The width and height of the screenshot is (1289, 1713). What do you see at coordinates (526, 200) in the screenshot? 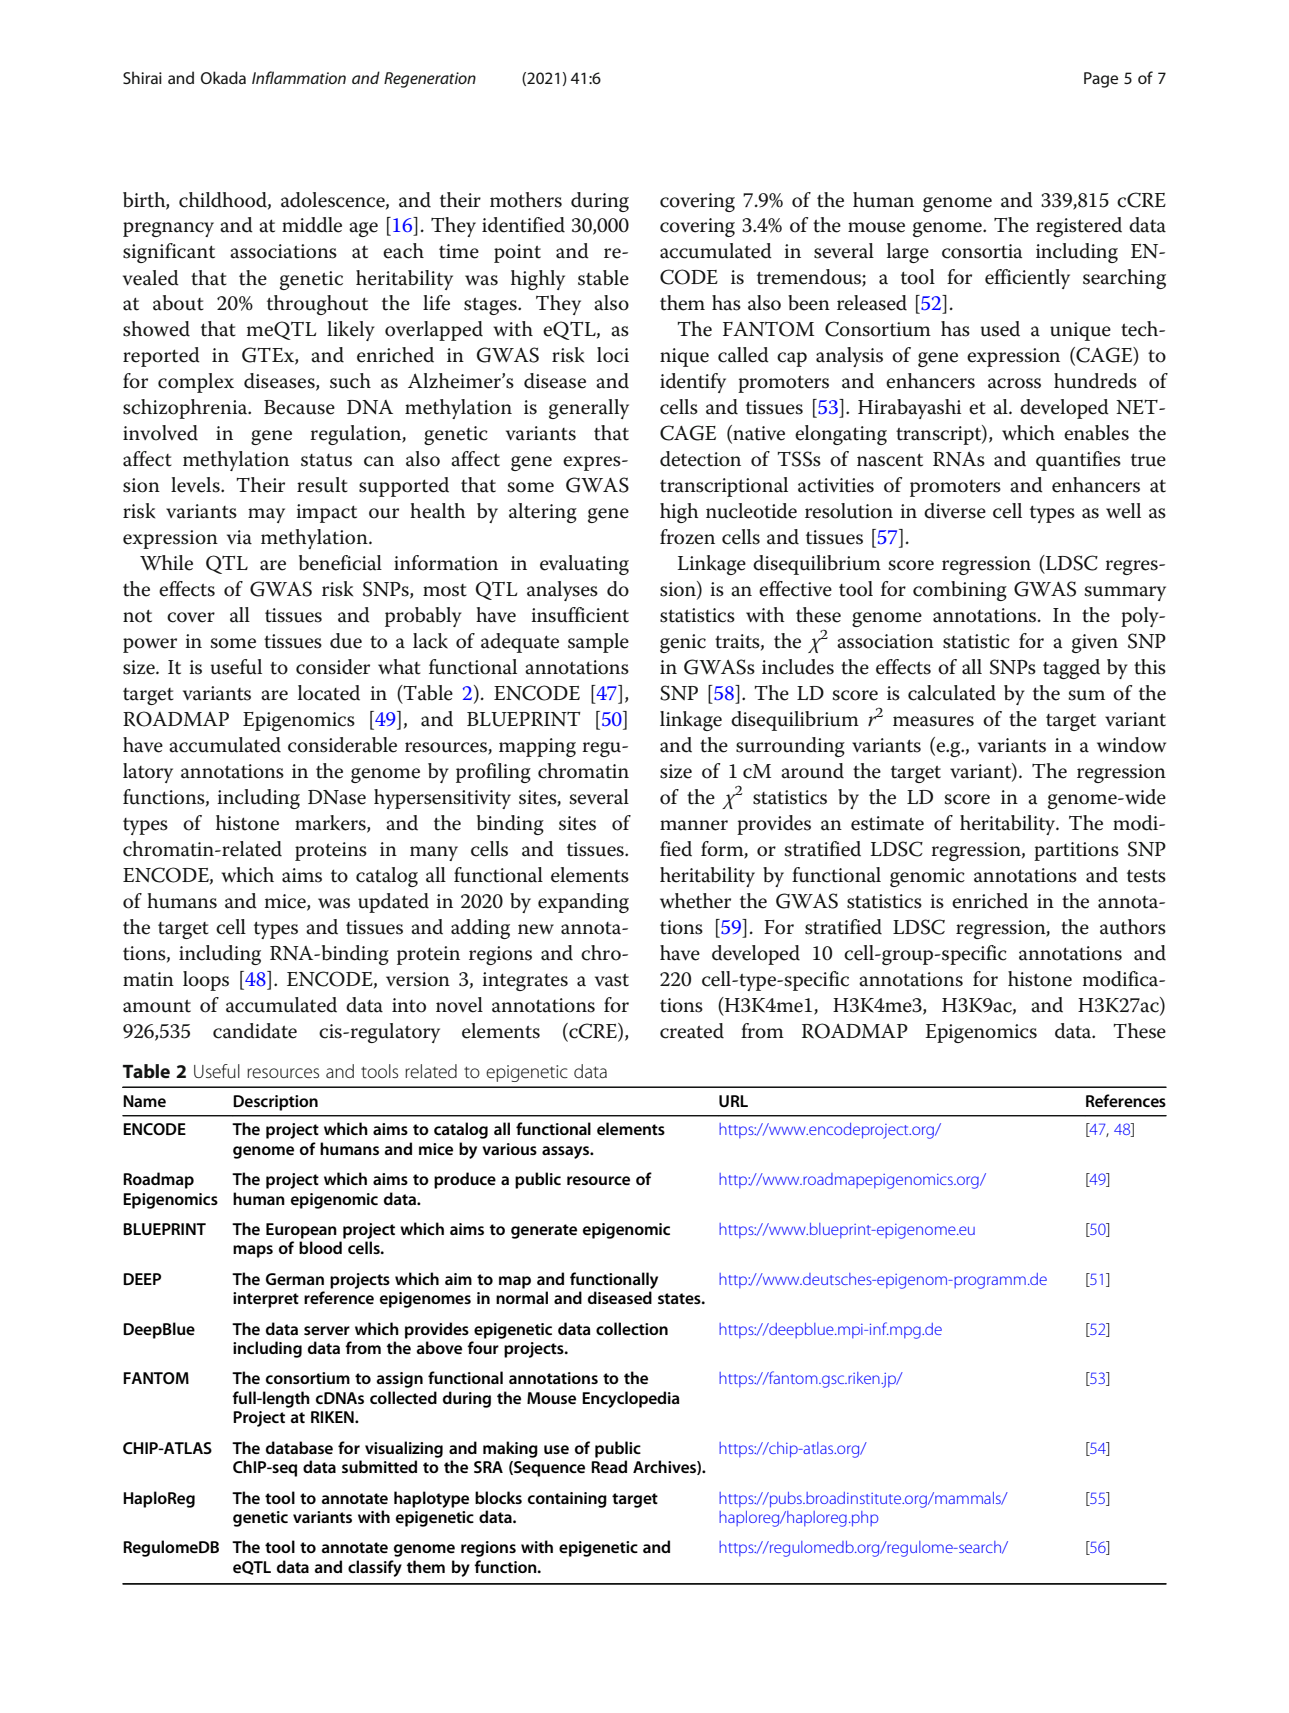
I see `mothers` at bounding box center [526, 200].
